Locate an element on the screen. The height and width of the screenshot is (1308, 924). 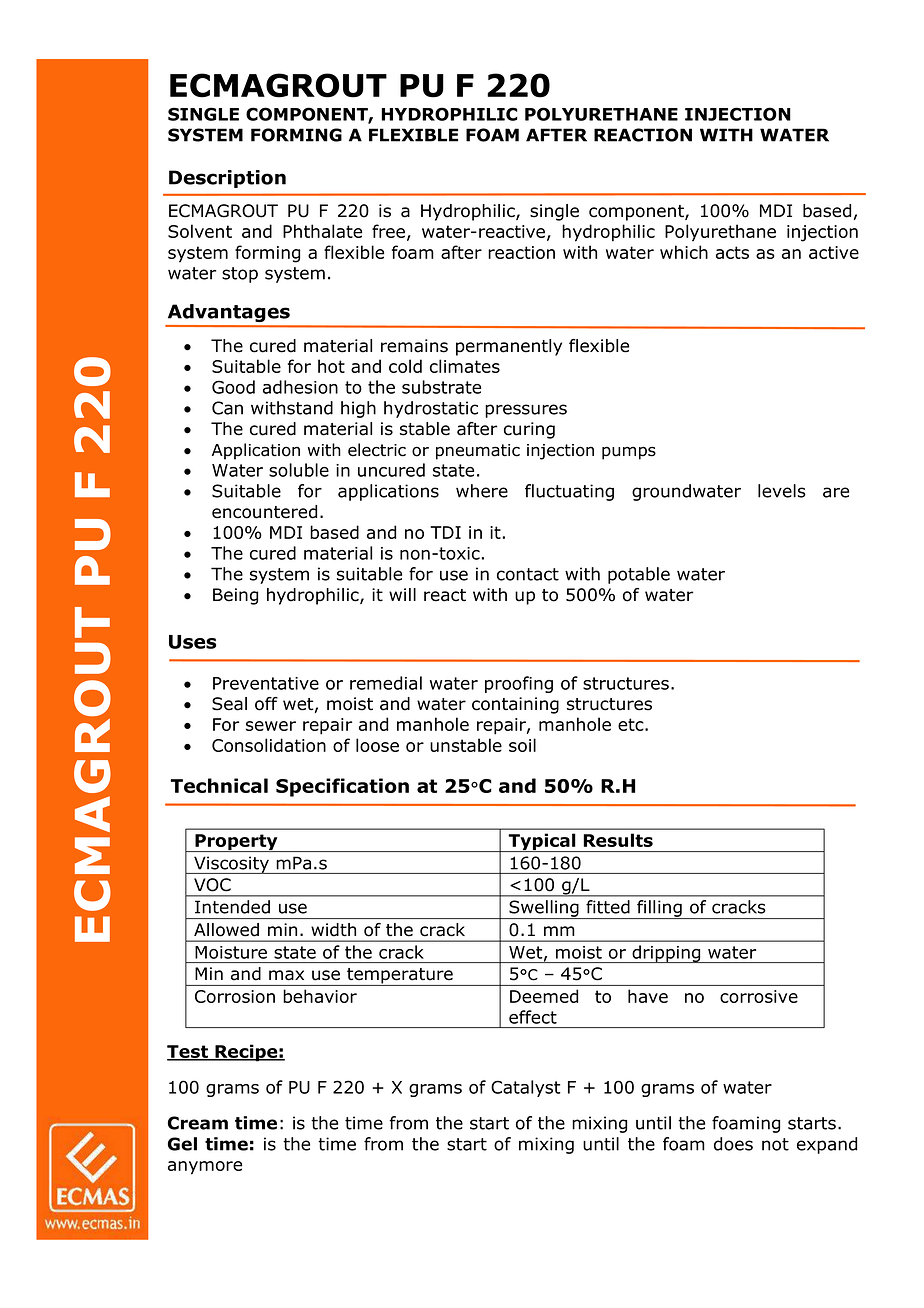
Description is located at coordinates (227, 179).
